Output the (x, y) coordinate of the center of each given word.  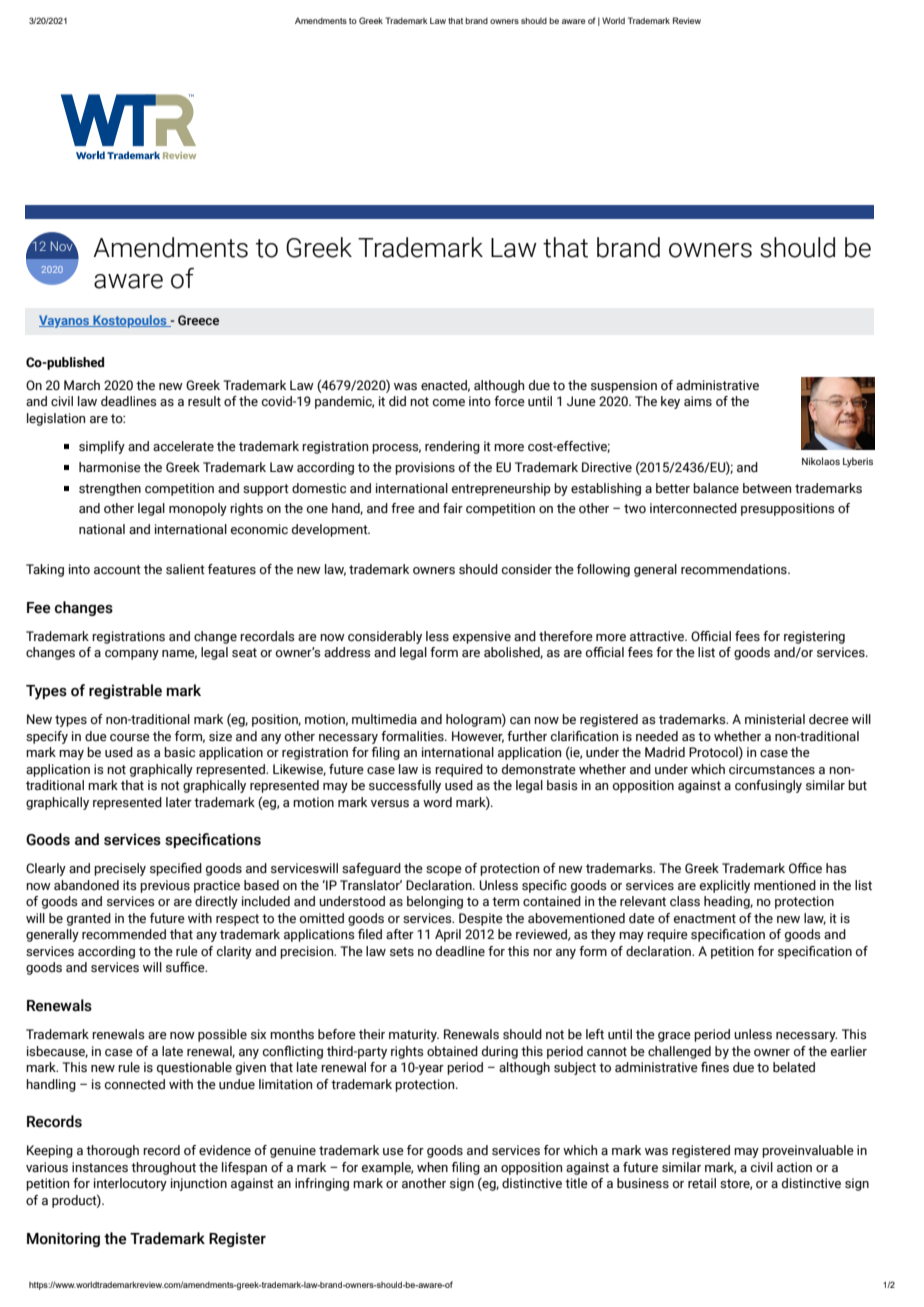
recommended (124, 934)
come (449, 402)
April (448, 935)
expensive (482, 637)
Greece (198, 320)
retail (702, 1183)
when (432, 1167)
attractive (658, 636)
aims (698, 401)
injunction (199, 1184)
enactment (705, 918)
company (132, 655)
